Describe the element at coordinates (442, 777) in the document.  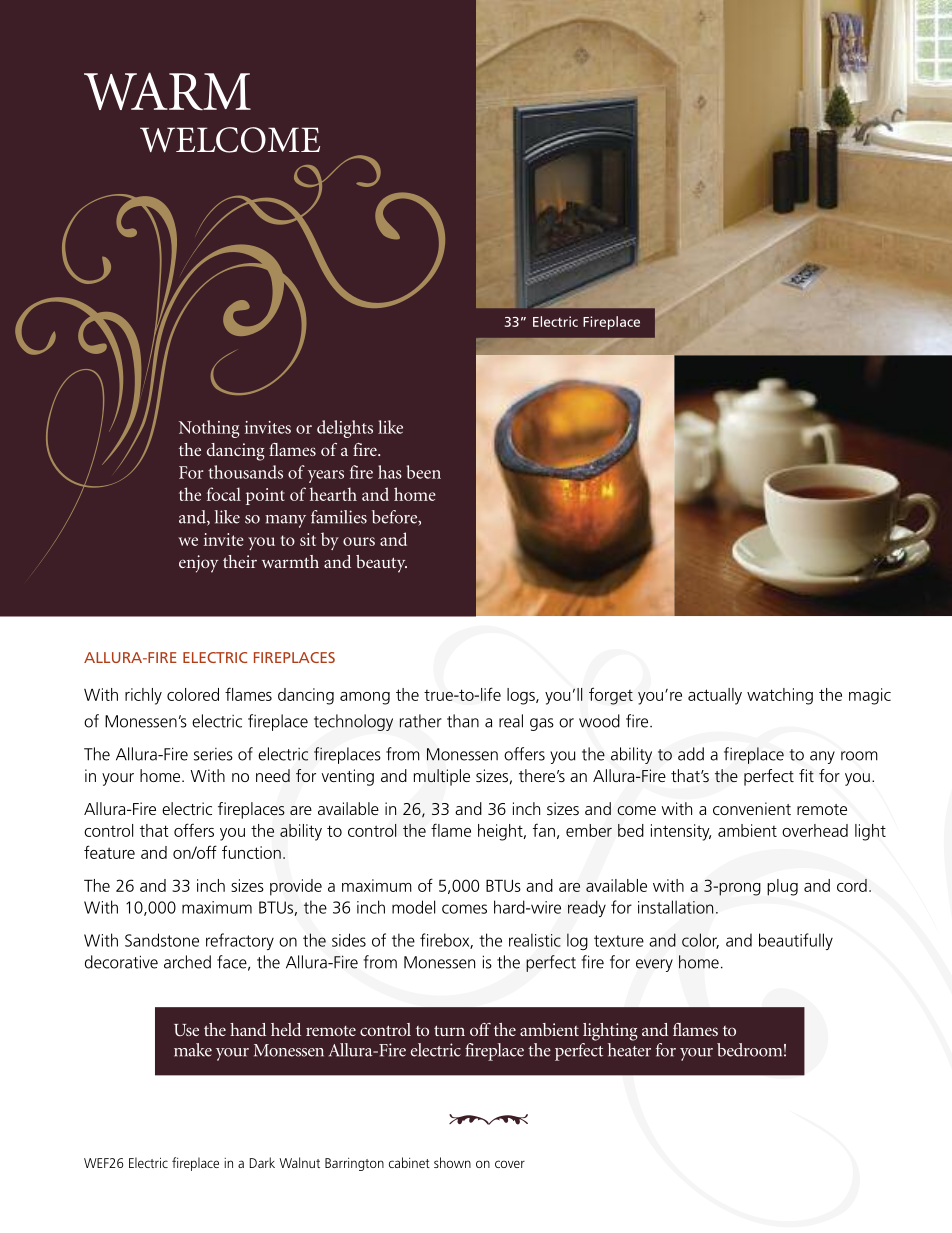
I see `multiple` at that location.
